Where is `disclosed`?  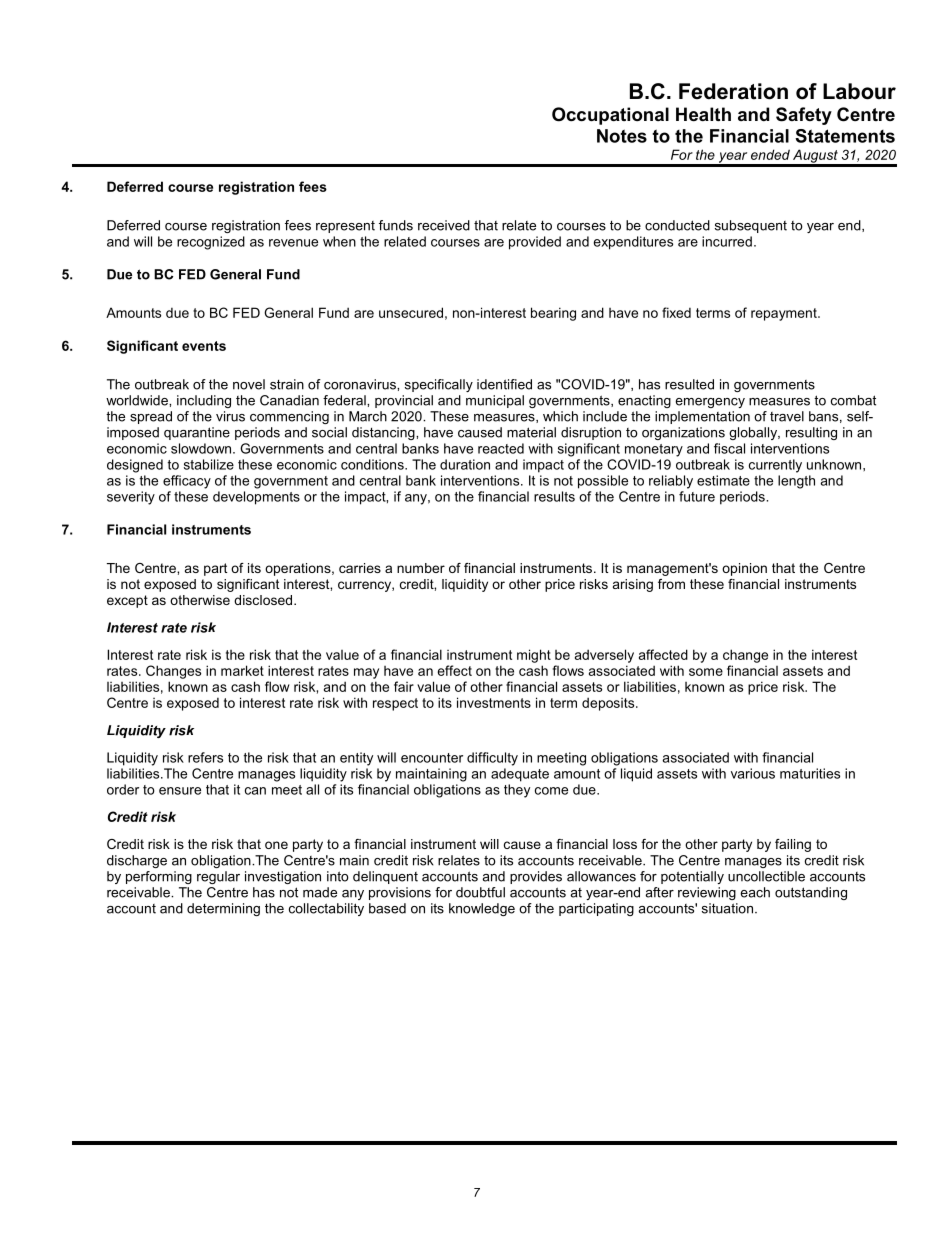 disclosed is located at coordinates (264, 600).
